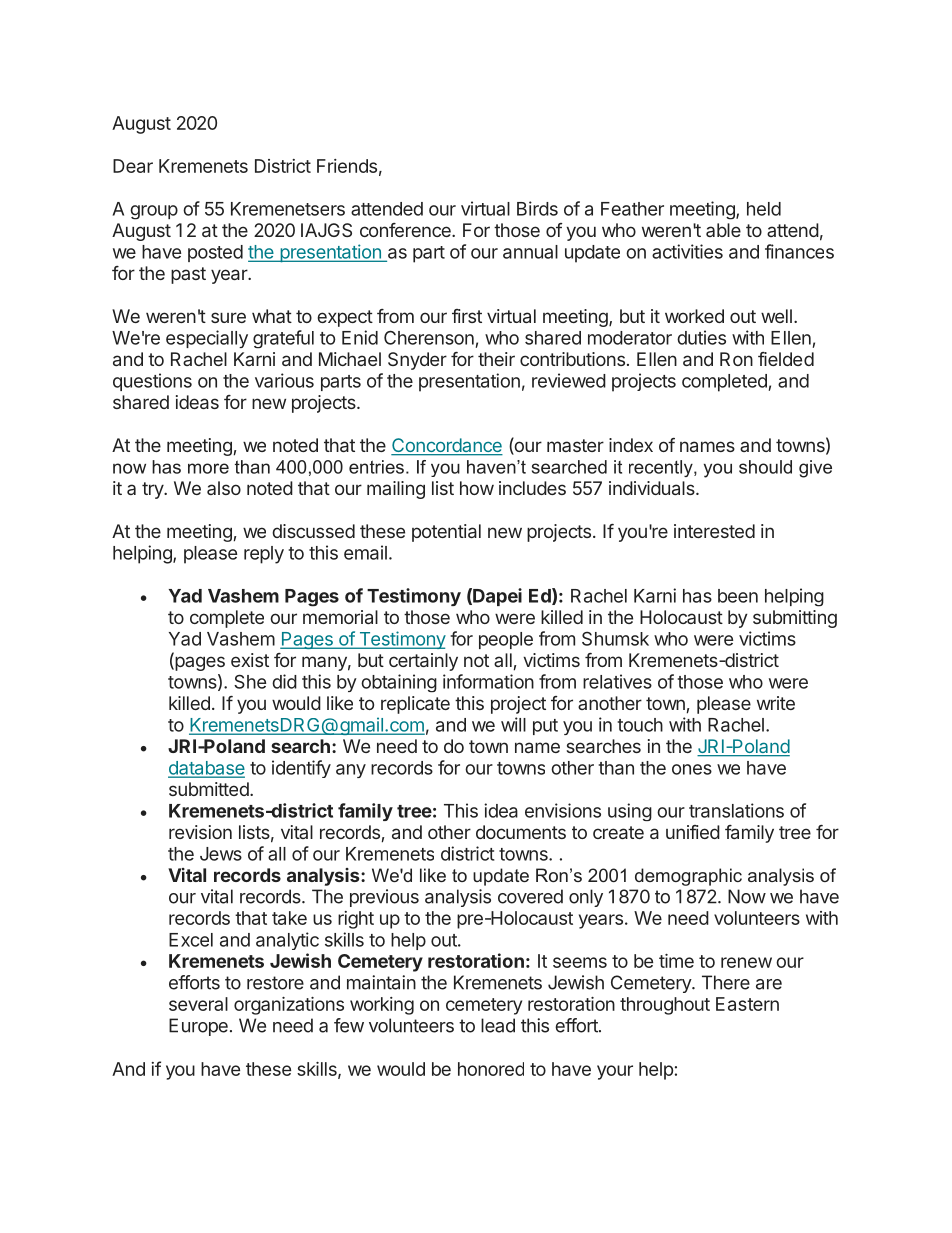 The image size is (952, 1233). What do you see at coordinates (765, 467) in the document?
I see `should` at bounding box center [765, 467].
